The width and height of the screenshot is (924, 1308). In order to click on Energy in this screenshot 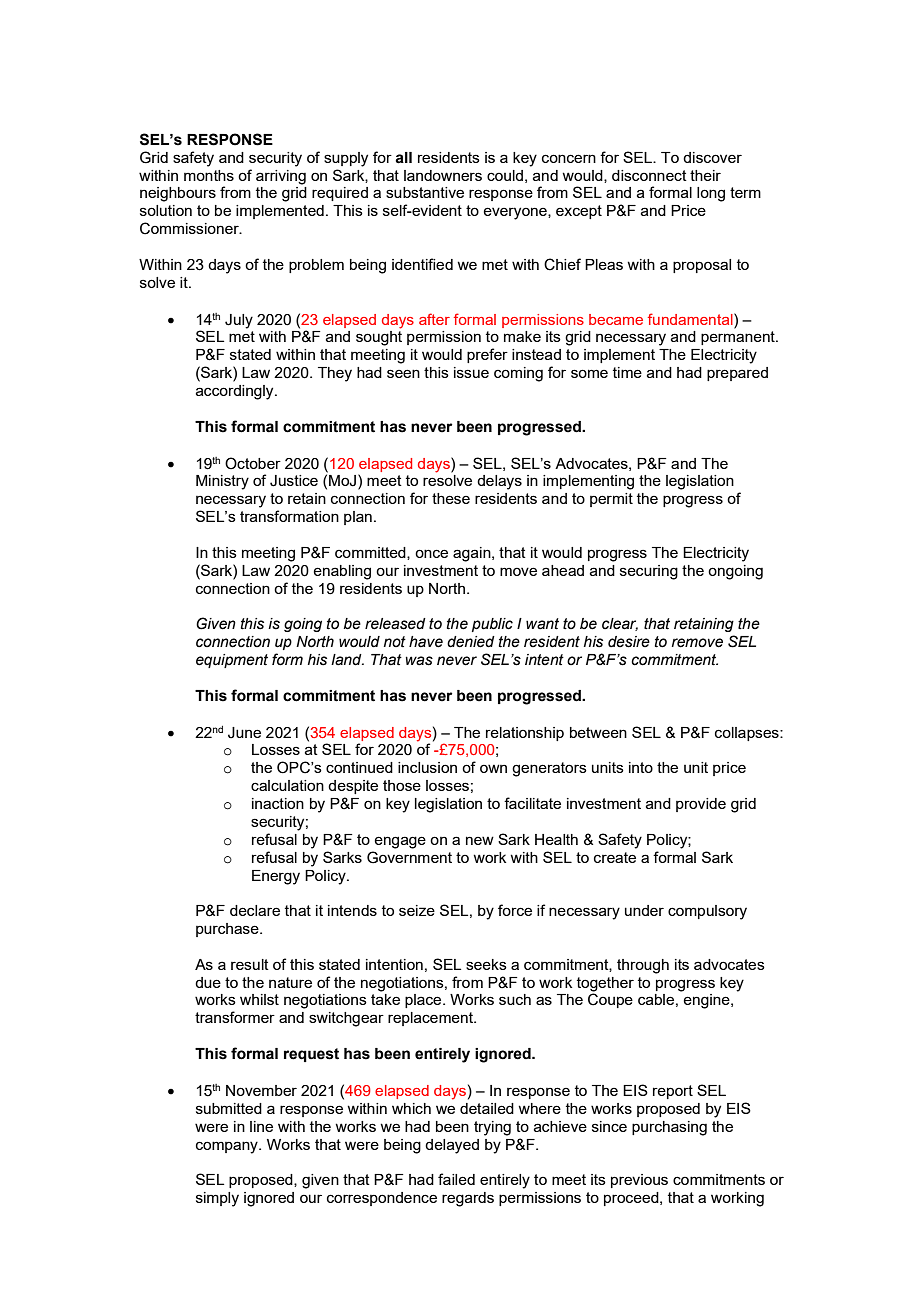, I will do `click(276, 877)`.
